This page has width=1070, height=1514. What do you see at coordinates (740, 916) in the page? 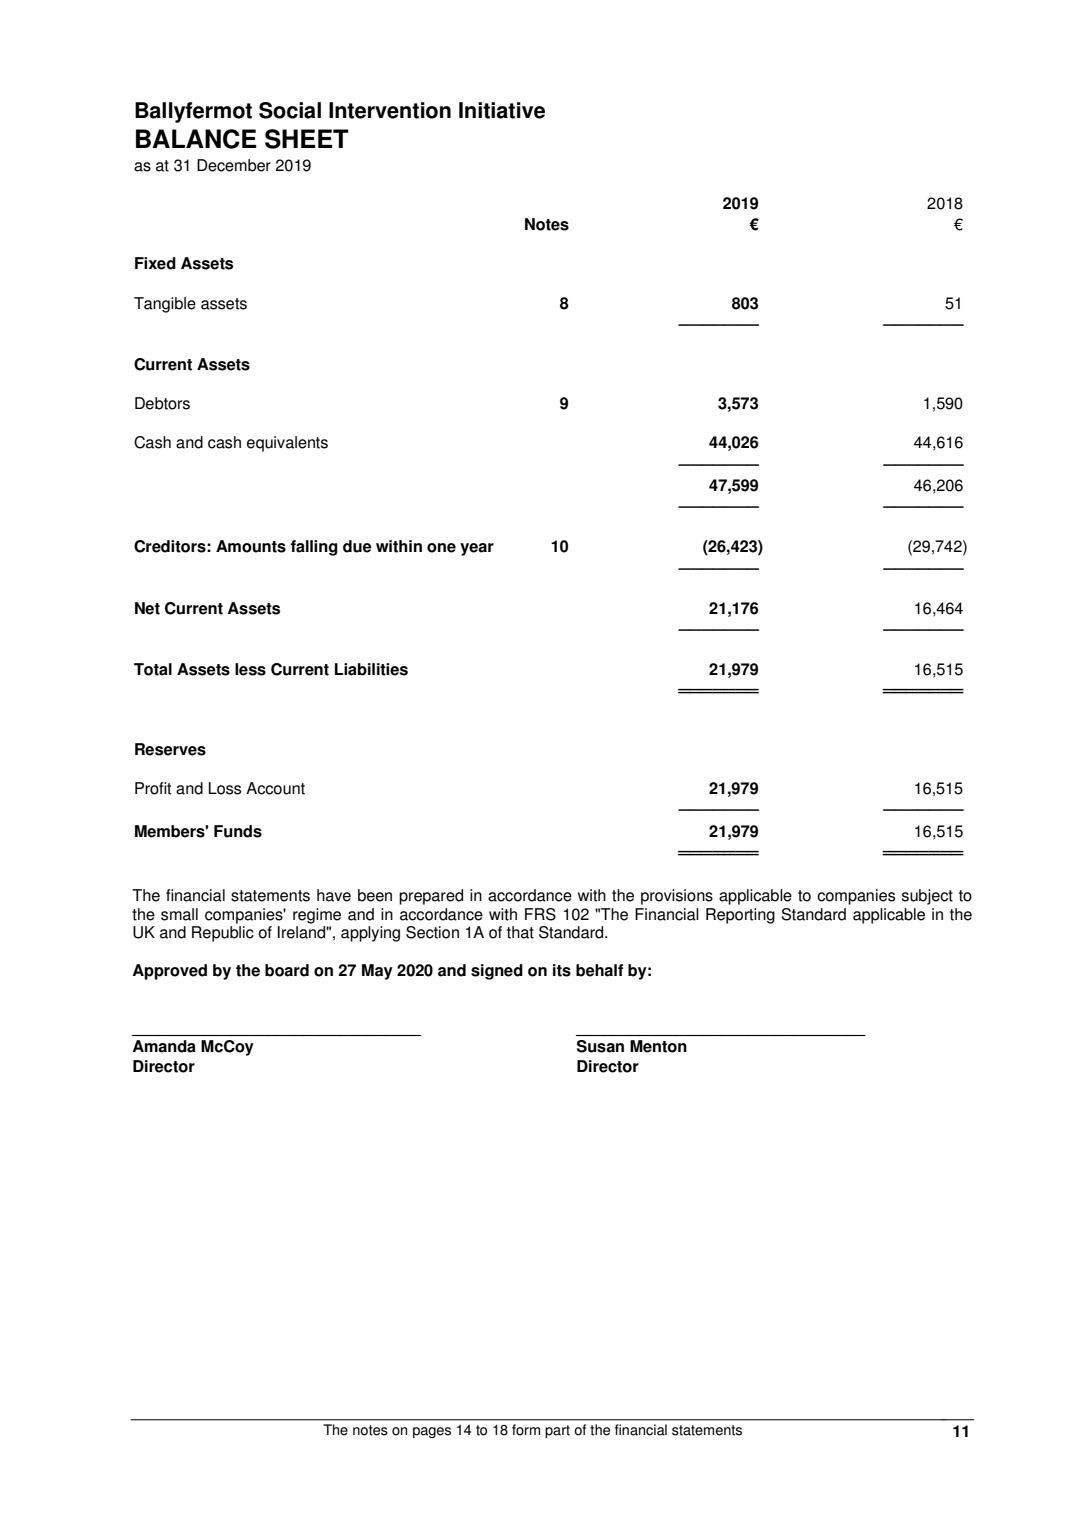
I see `Reporting` at bounding box center [740, 916].
